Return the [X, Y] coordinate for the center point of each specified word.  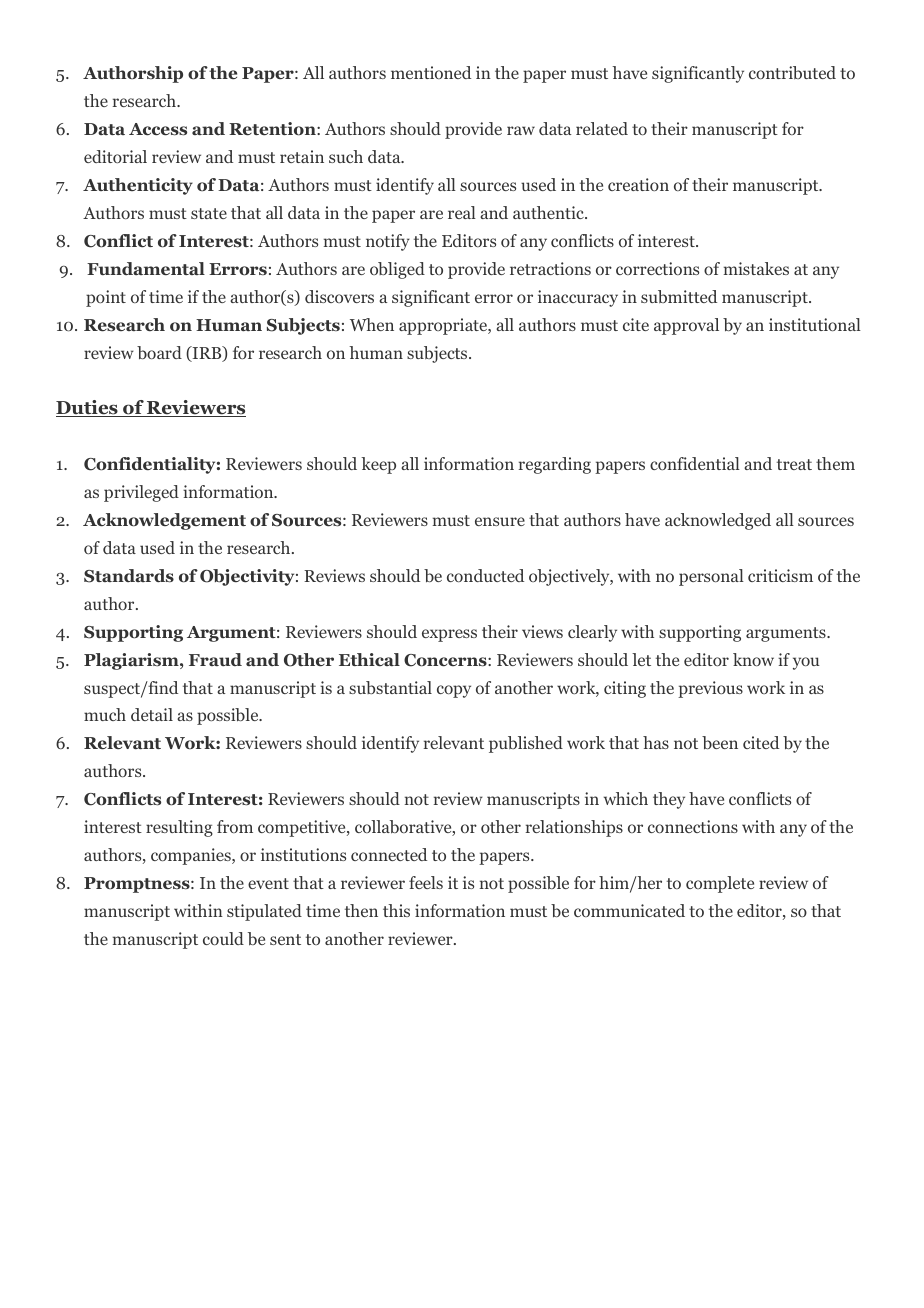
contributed [792, 72]
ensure [500, 521]
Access [158, 129]
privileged [141, 493]
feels [426, 882]
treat [794, 464]
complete [720, 884]
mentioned [431, 72]
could [223, 938]
